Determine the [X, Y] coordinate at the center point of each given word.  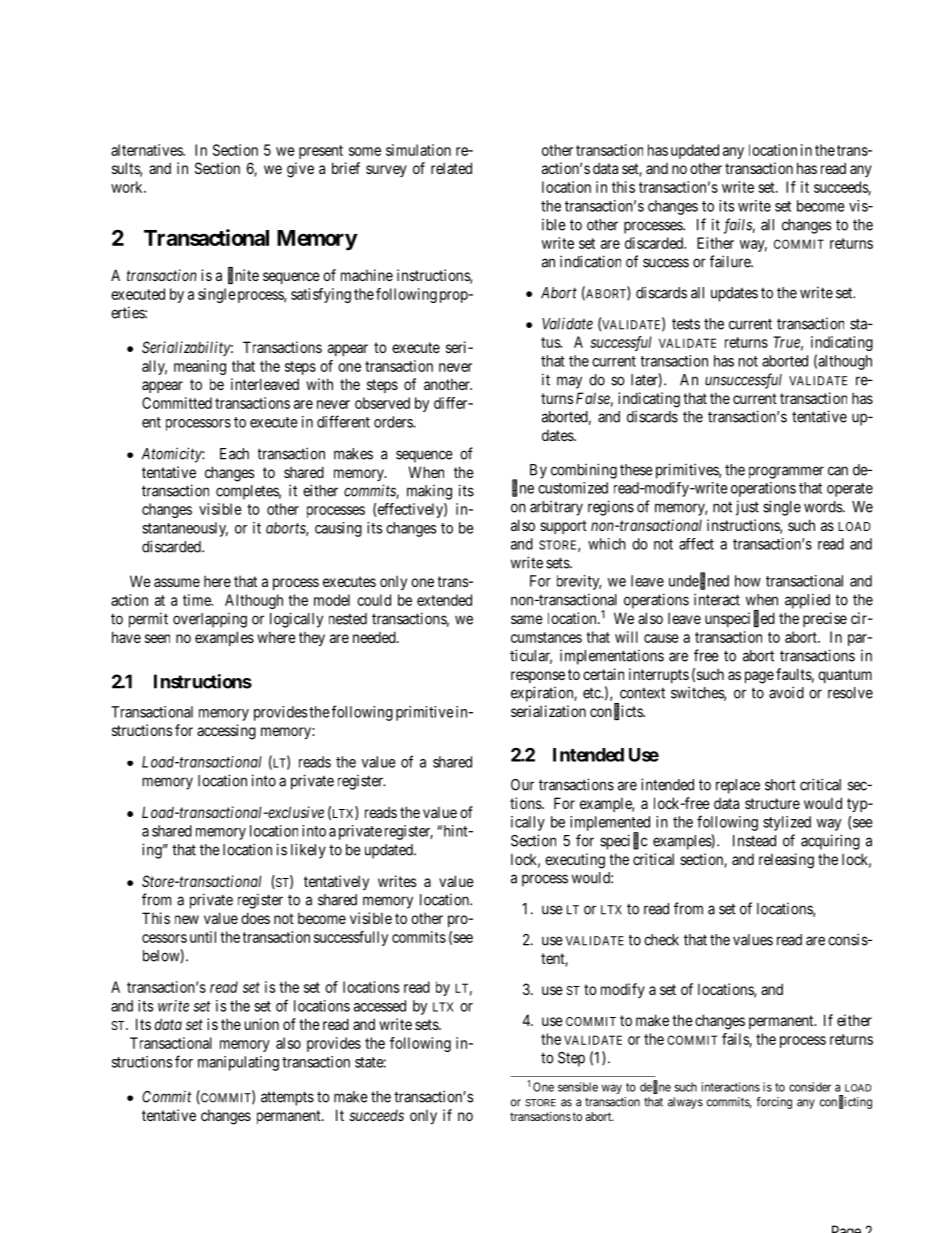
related [451, 168]
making [429, 492]
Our [522, 785]
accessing [226, 732]
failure [731, 261]
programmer [786, 472]
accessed [380, 1006]
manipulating [238, 1063]
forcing [774, 1103]
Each [234, 454]
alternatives [147, 150]
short [780, 785]
